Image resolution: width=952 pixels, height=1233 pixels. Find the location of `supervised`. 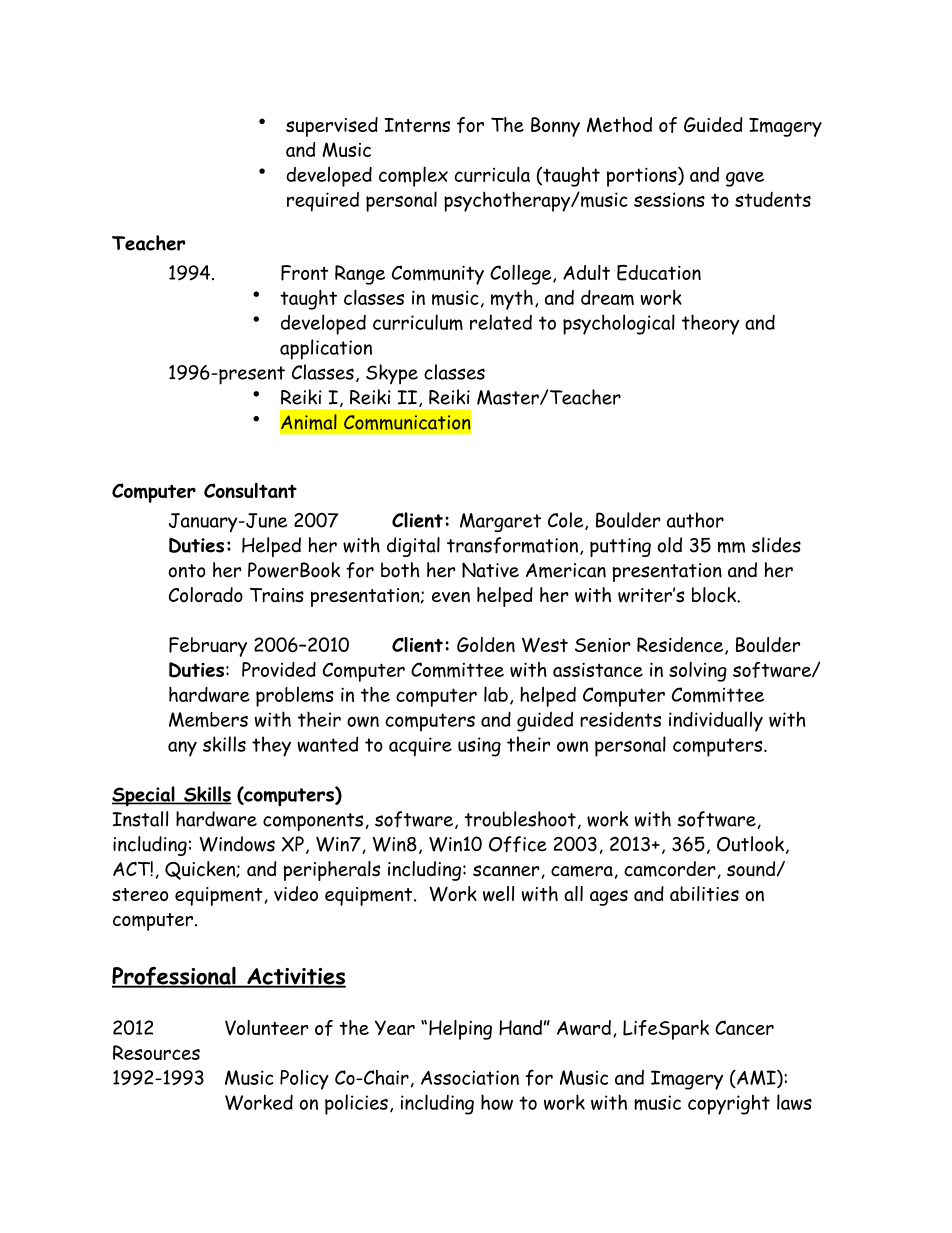

supervised is located at coordinates (332, 127).
